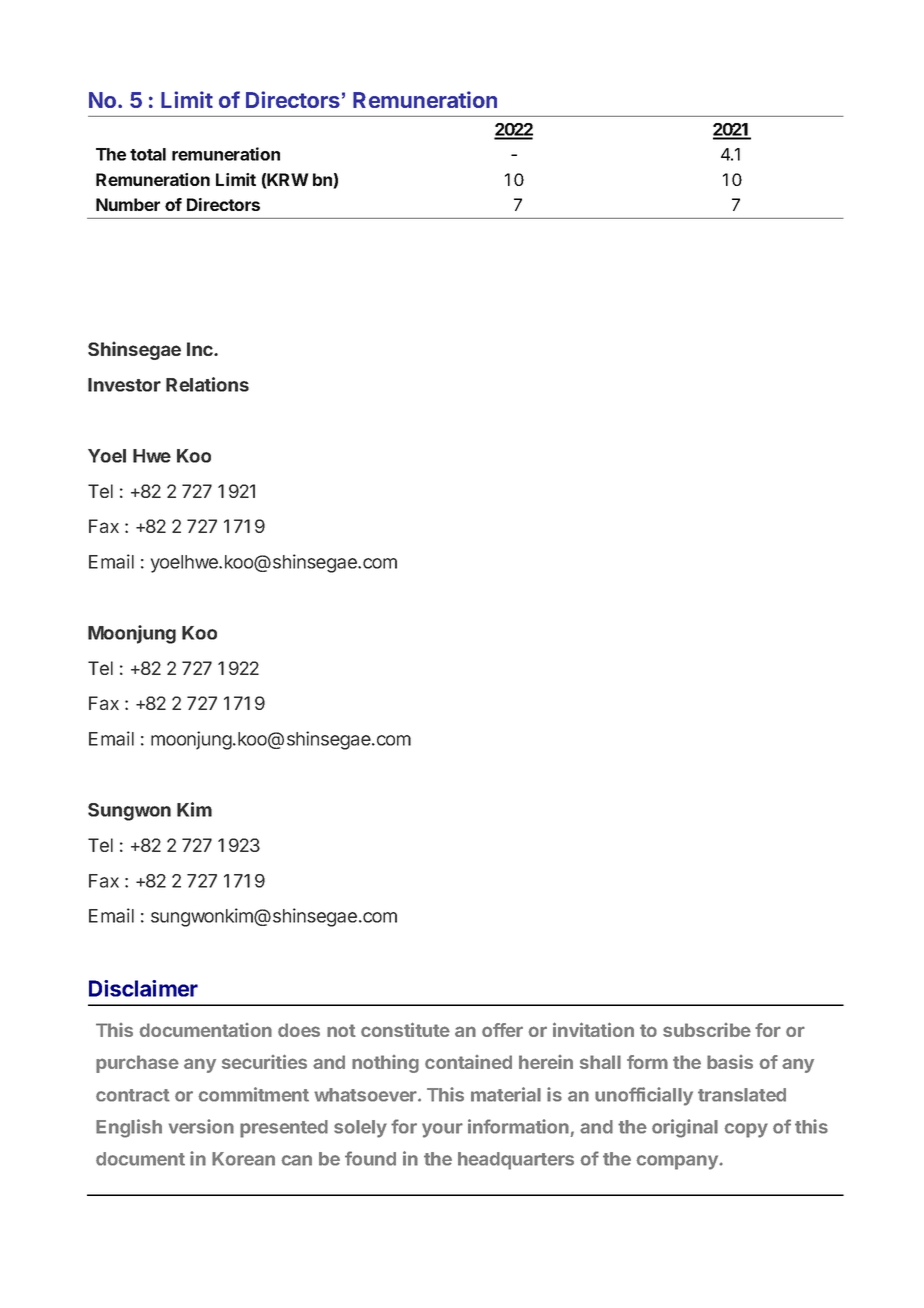 The image size is (924, 1308). What do you see at coordinates (405, 1029) in the document?
I see `constitute` at bounding box center [405, 1029].
